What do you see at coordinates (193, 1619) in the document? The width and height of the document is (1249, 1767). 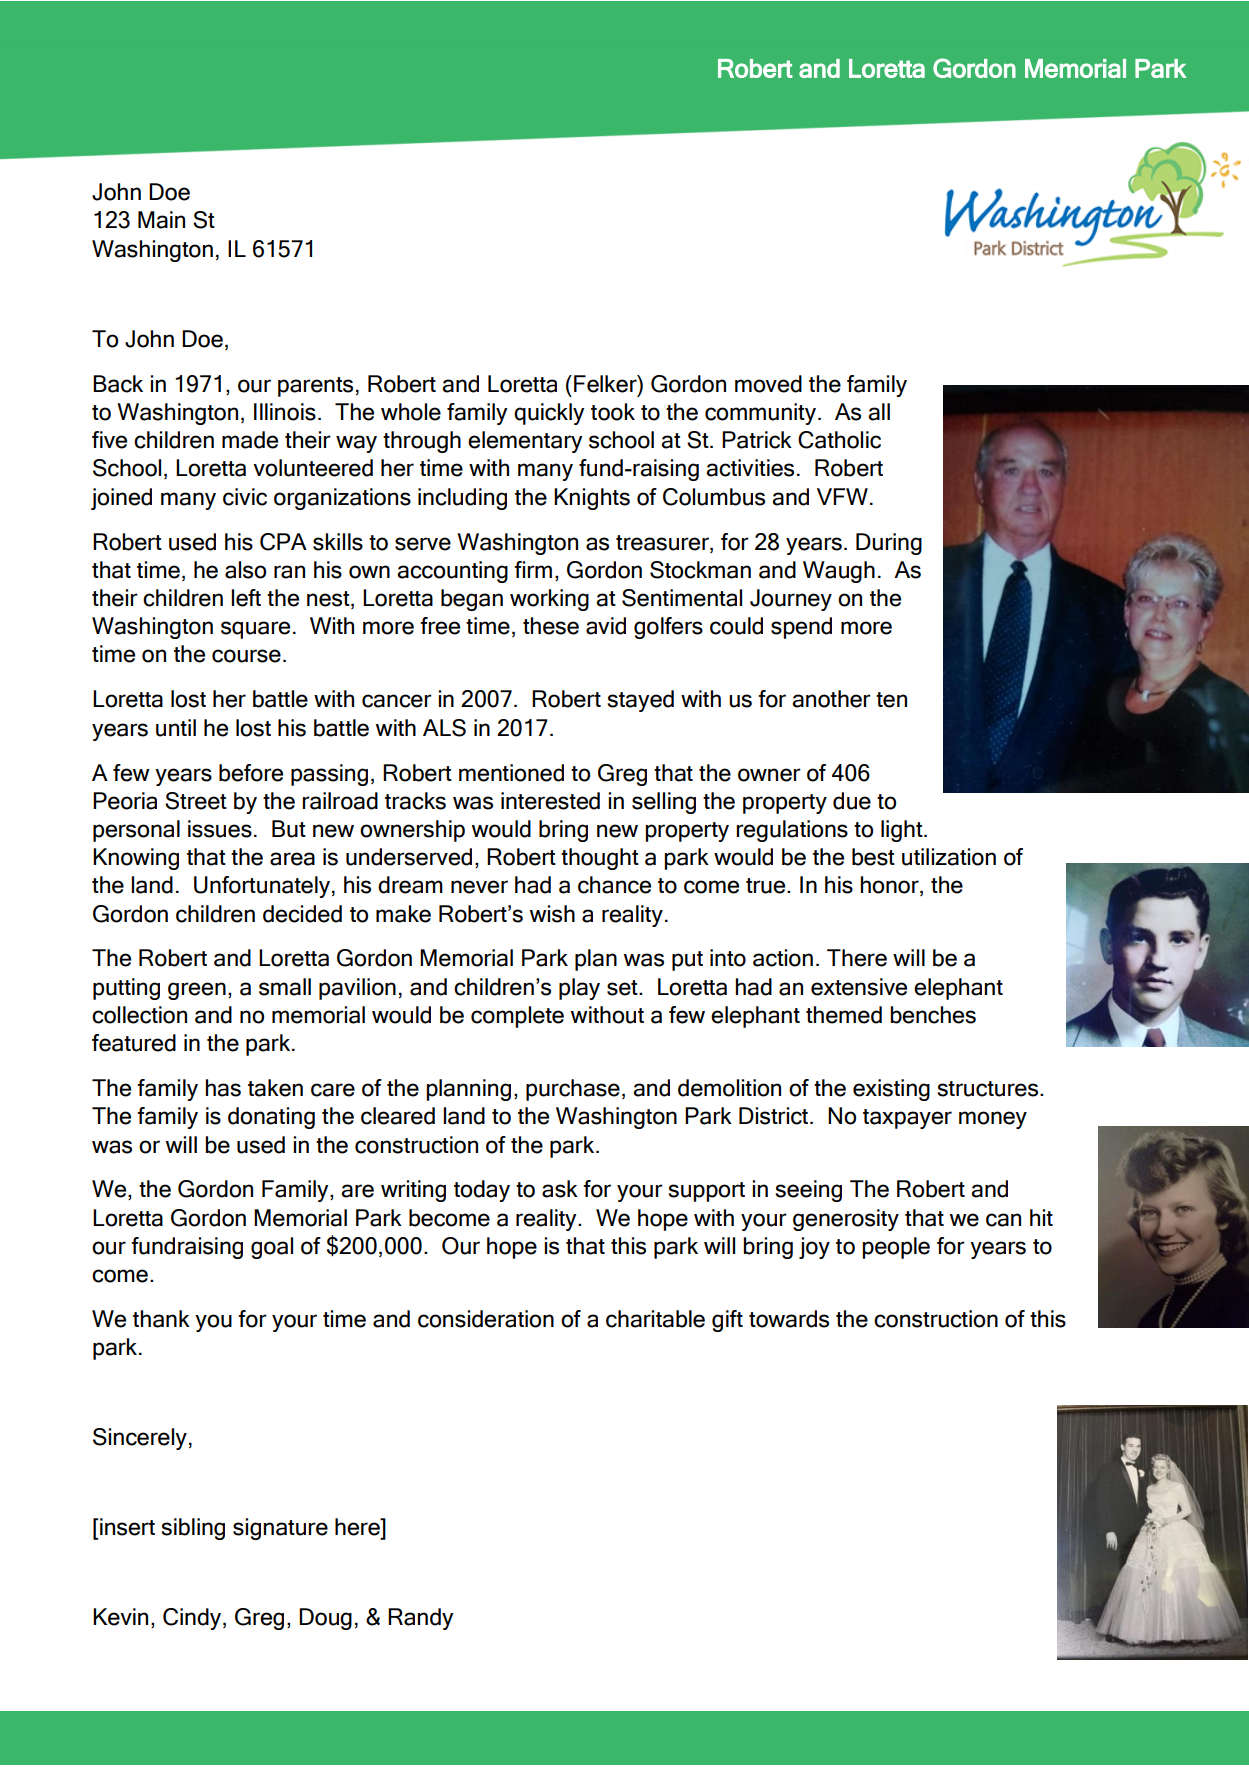 I see `Cindy` at bounding box center [193, 1619].
